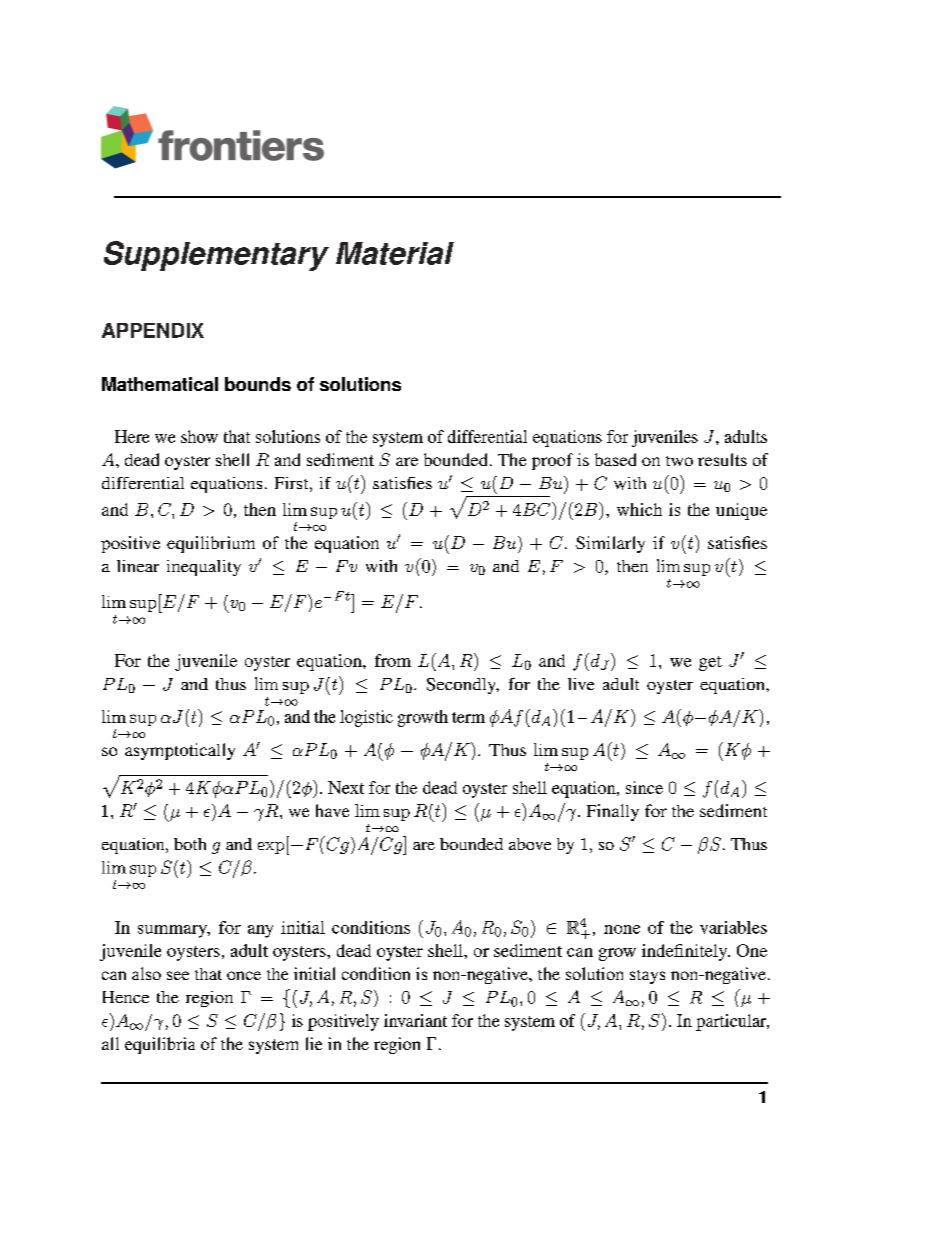 The height and width of the screenshot is (1233, 952). I want to click on invariant, so click(415, 1020).
